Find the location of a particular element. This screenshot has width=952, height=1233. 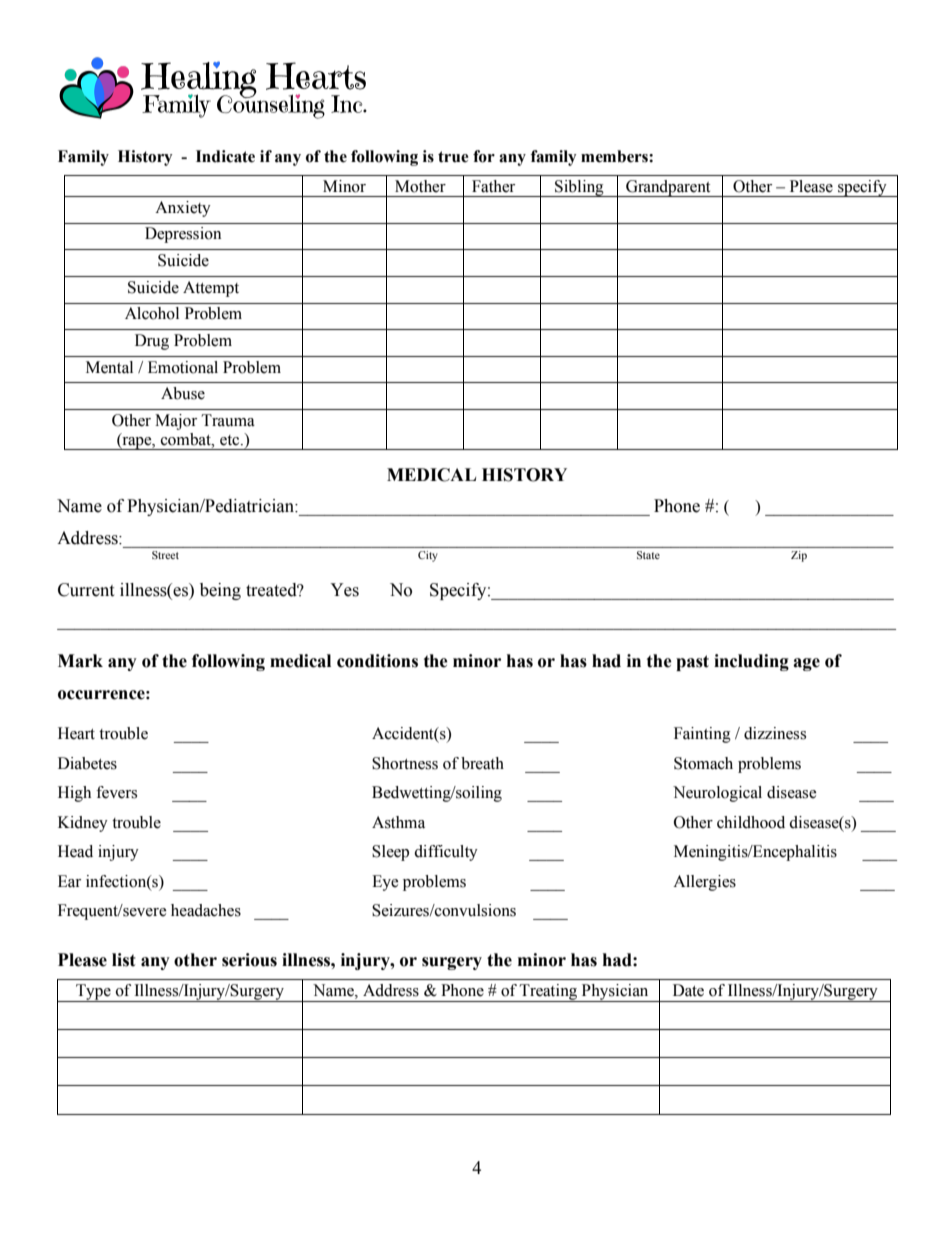

Mark is located at coordinates (80, 661).
